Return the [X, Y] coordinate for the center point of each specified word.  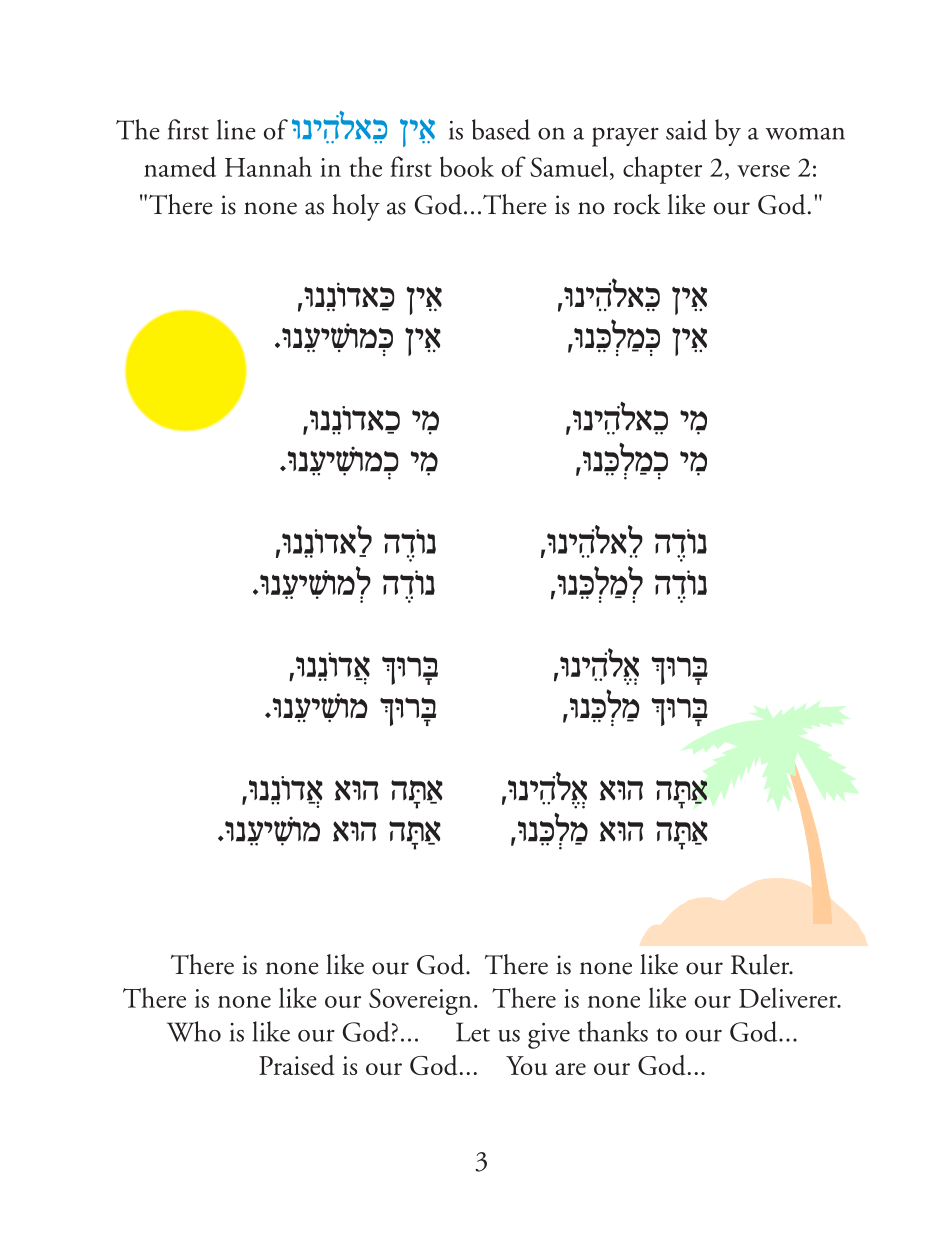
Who [194, 1031]
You [526, 1065]
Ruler [761, 964]
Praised [297, 1065]
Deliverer [789, 997]
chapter [662, 170]
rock [637, 204]
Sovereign [420, 1001]
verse [763, 171]
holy [356, 207]
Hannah [268, 166]
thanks [613, 1031]
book [467, 166]
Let [473, 1032]
